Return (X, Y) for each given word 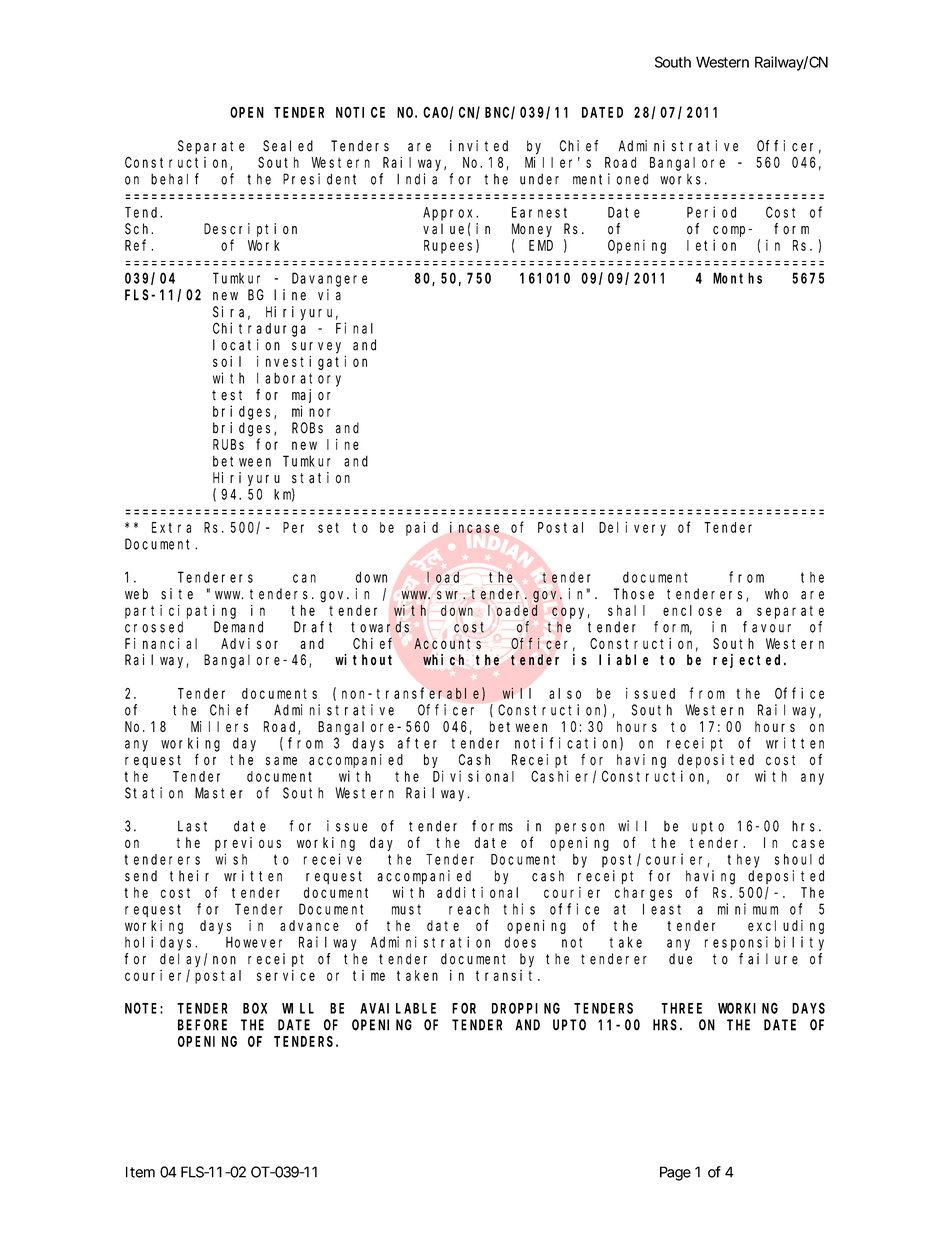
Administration (430, 942)
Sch (139, 229)
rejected (749, 661)
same (281, 761)
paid (422, 529)
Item (140, 1172)
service (286, 975)
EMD (541, 245)
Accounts (447, 643)
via (329, 295)
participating (180, 612)
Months (737, 278)
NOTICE (360, 112)
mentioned (610, 179)
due (680, 959)
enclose (692, 610)
